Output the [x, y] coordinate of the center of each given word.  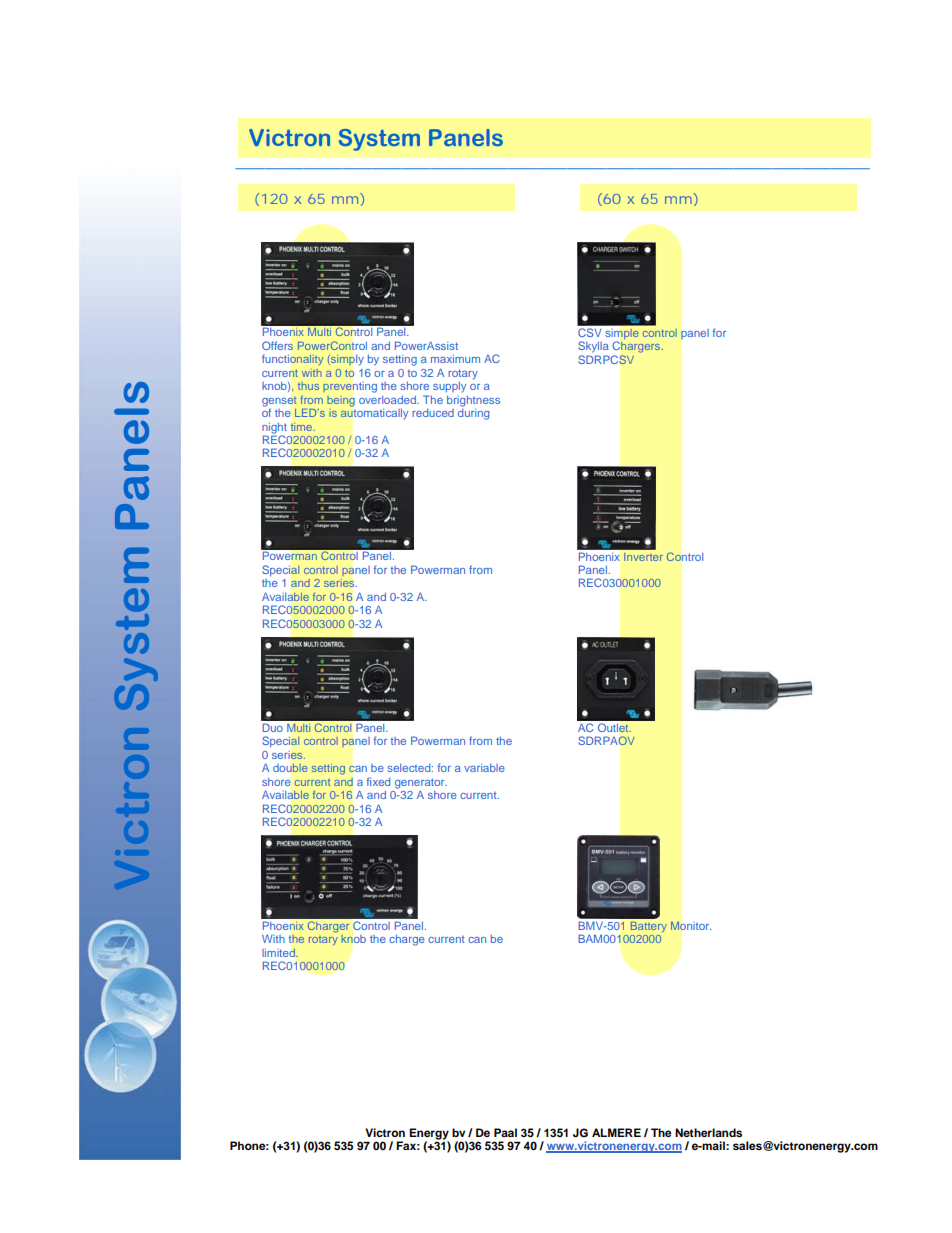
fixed [378, 781]
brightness [473, 401]
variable [484, 768]
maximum [455, 359]
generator [421, 784]
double [290, 767]
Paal [505, 1132]
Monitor [691, 925]
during [473, 413]
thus [308, 386]
